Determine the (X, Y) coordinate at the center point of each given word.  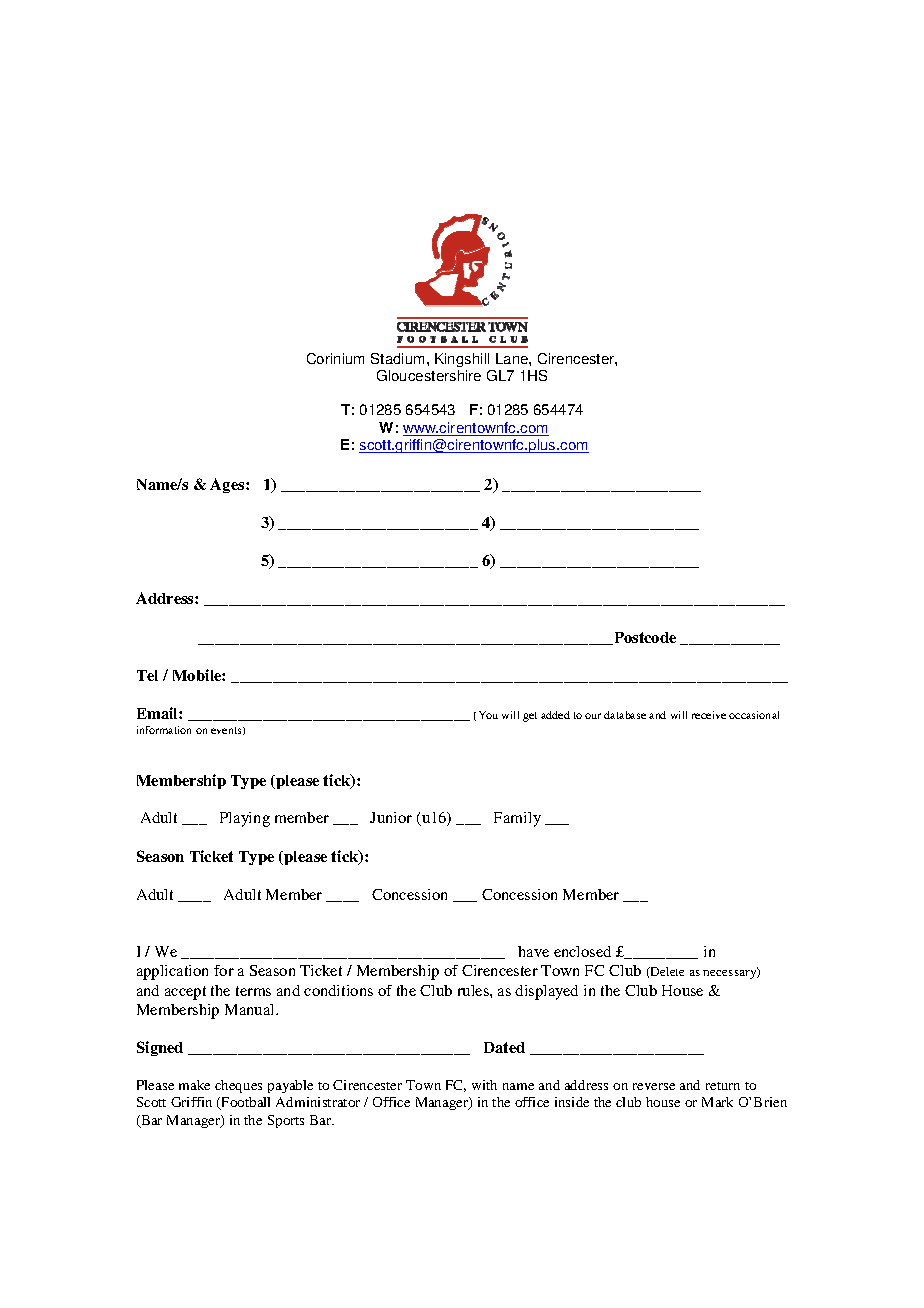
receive (709, 715)
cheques (238, 1086)
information (164, 730)
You (488, 715)
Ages (228, 485)
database (625, 715)
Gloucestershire (429, 375)
